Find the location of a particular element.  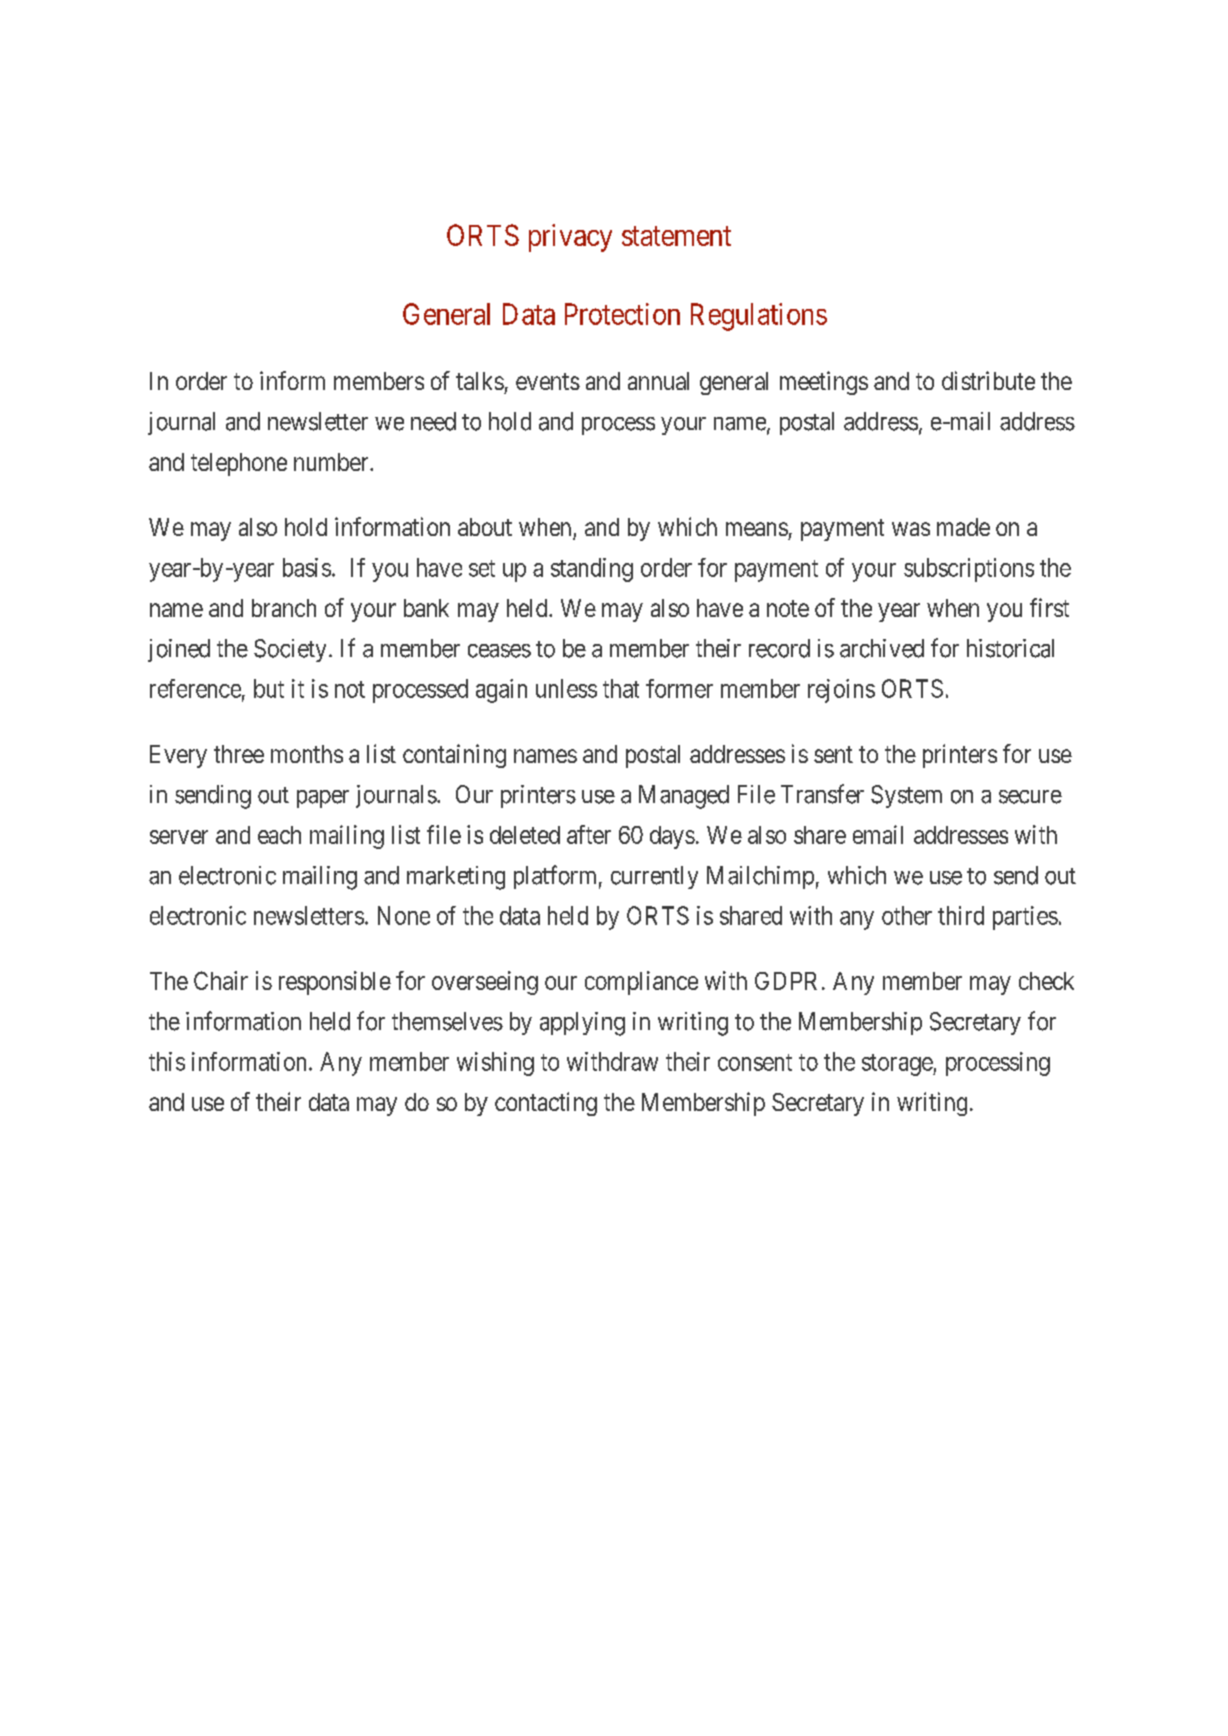

this is located at coordinates (167, 1061).
